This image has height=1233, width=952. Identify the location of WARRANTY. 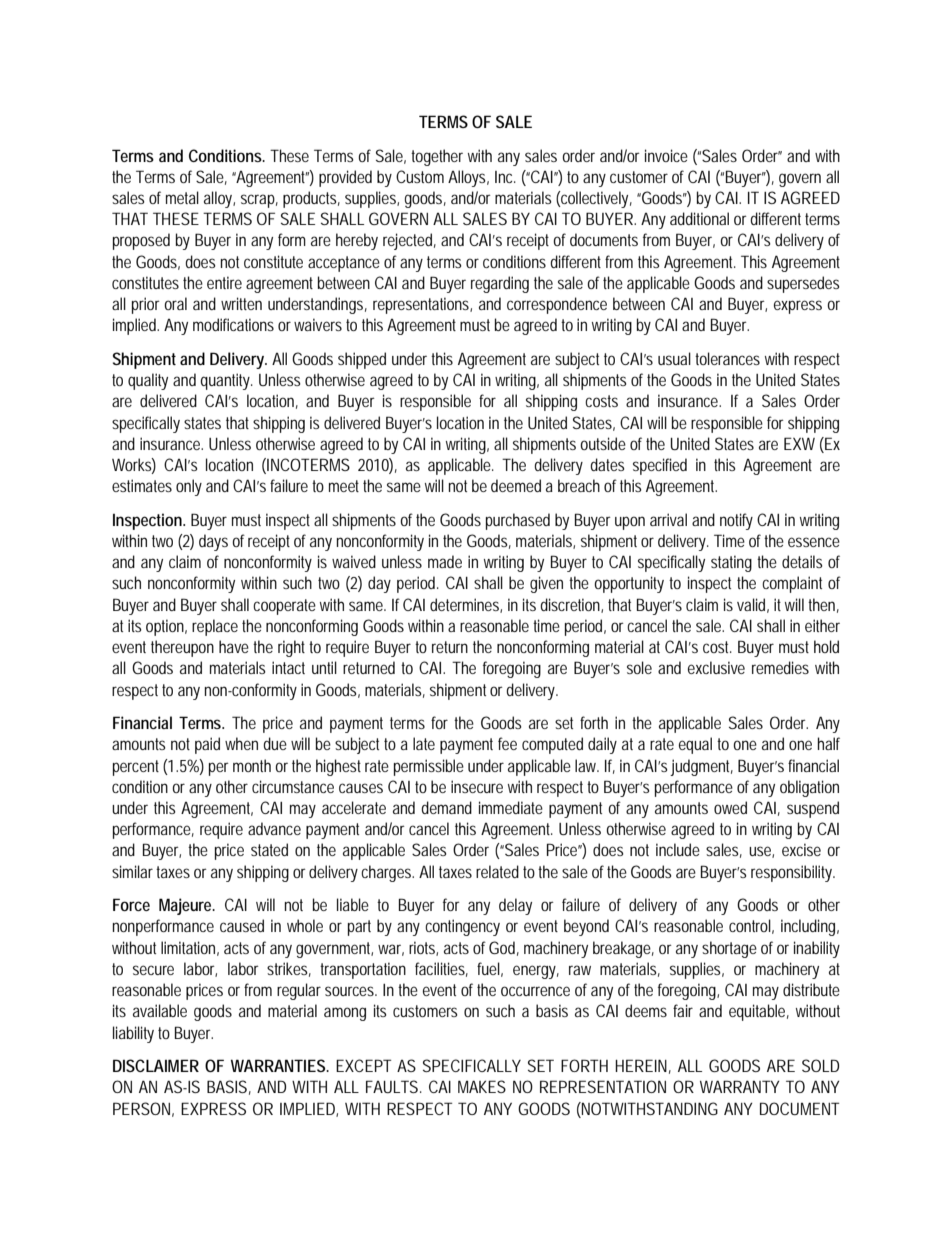
(740, 1086).
